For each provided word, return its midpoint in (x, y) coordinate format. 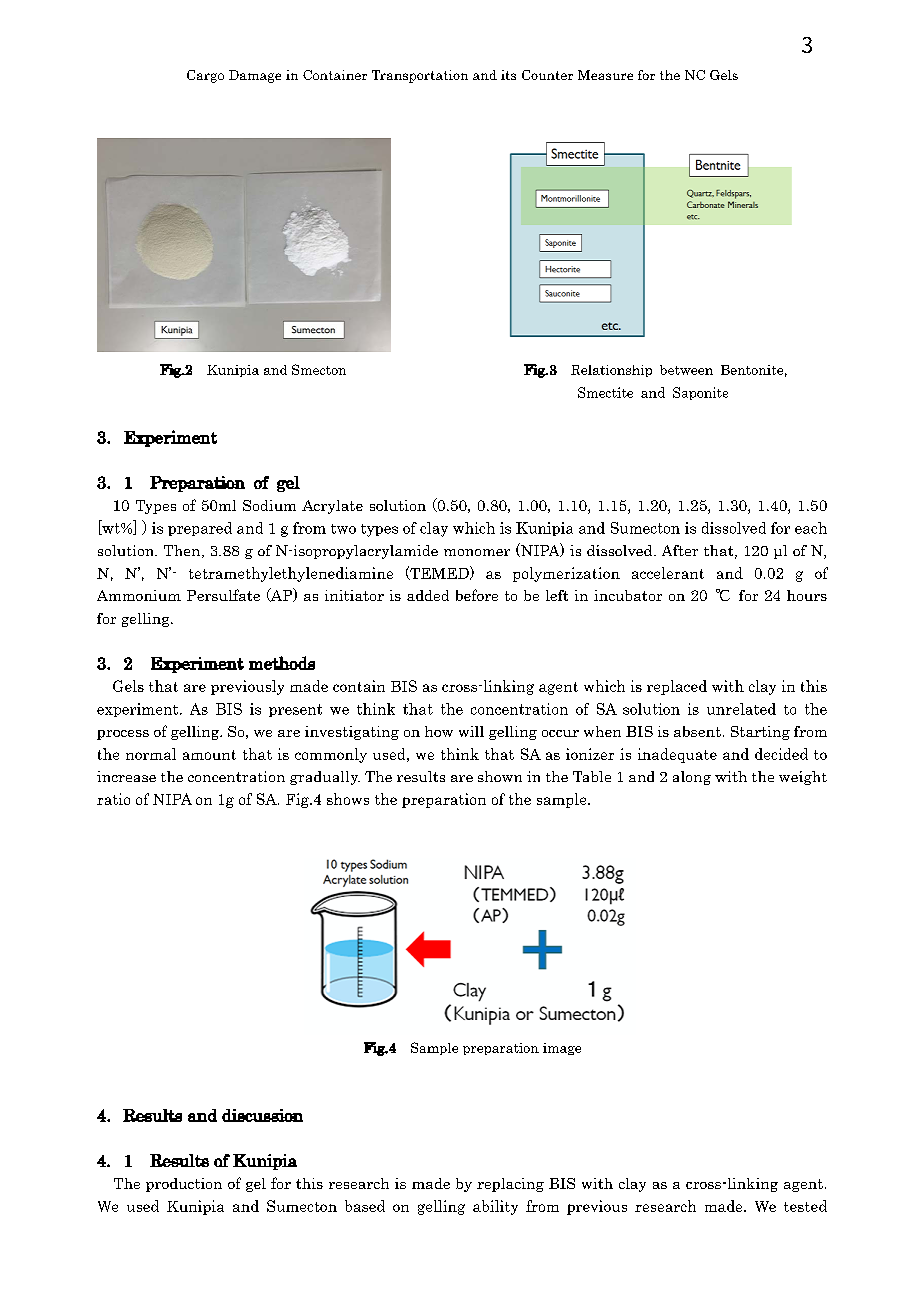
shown (500, 776)
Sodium (269, 505)
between (686, 370)
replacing (510, 1185)
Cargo (205, 76)
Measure (605, 75)
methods (282, 663)
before (477, 595)
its (508, 75)
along (692, 778)
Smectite (605, 392)
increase (126, 776)
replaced (677, 687)
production (184, 1185)
